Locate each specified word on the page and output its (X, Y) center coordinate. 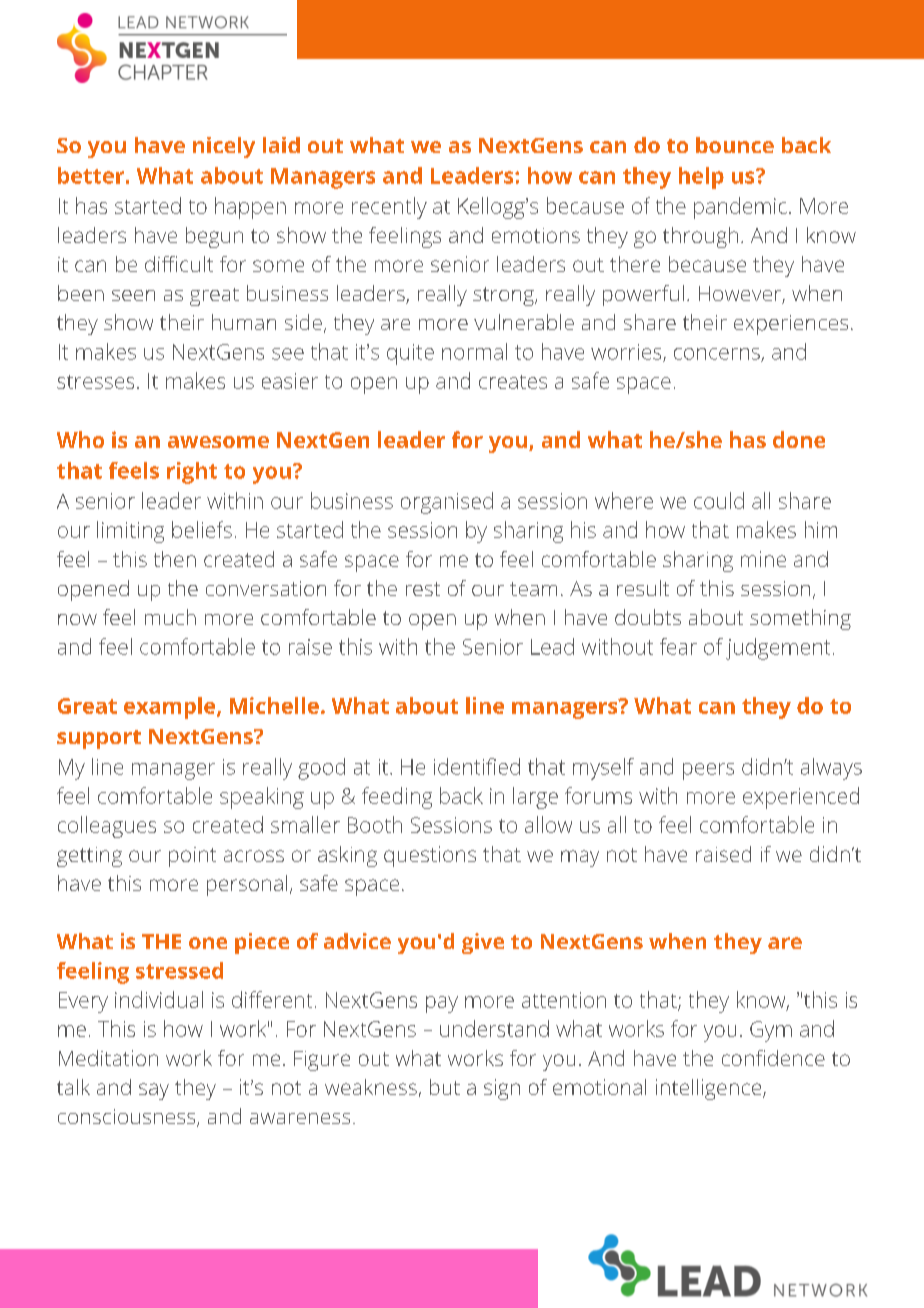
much (170, 617)
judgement (778, 649)
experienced (801, 798)
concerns (718, 355)
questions (430, 856)
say (154, 1091)
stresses (95, 382)
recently (389, 208)
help (701, 178)
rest (423, 589)
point (192, 857)
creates (513, 382)
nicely (224, 147)
